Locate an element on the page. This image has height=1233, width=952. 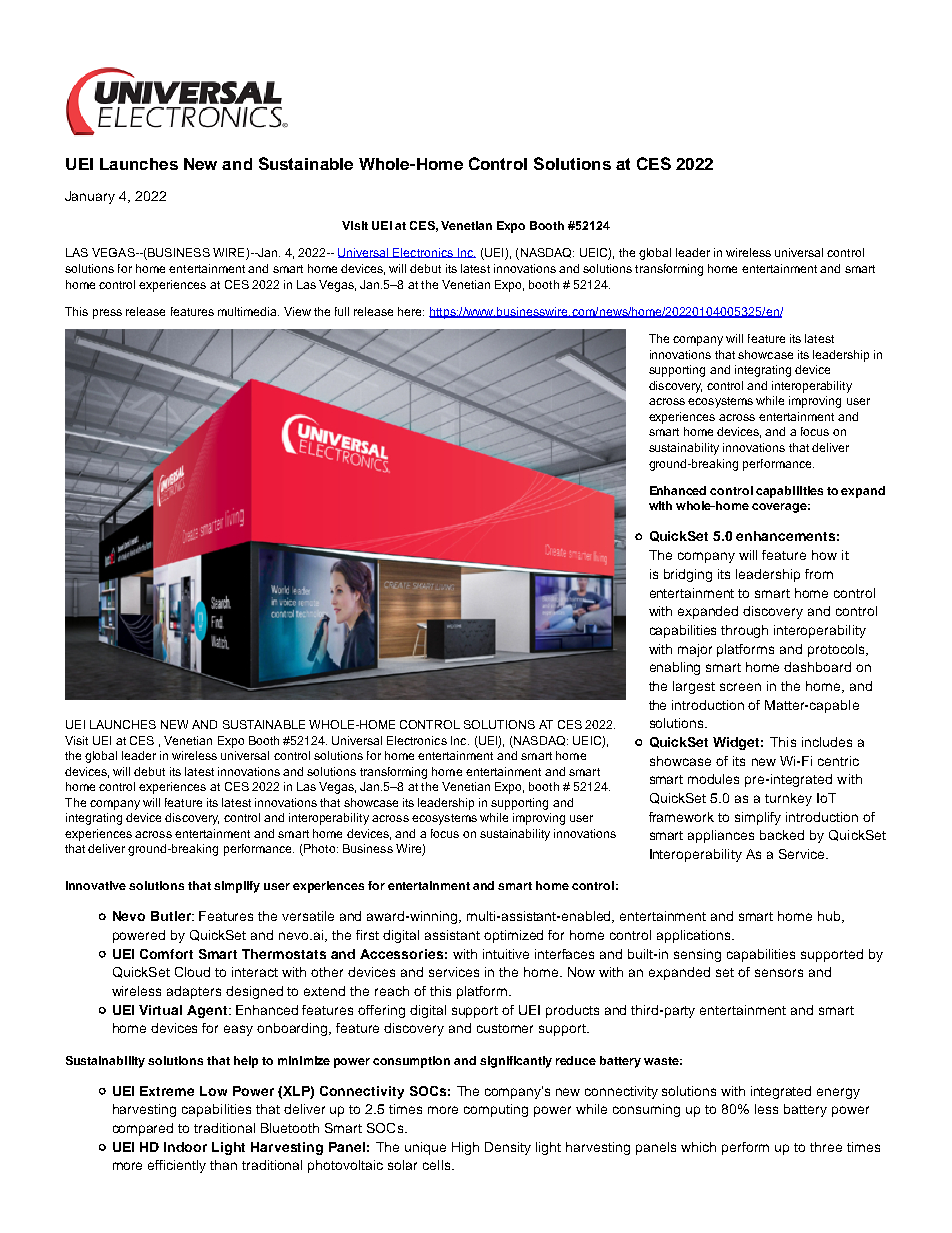
press is located at coordinates (107, 314).
